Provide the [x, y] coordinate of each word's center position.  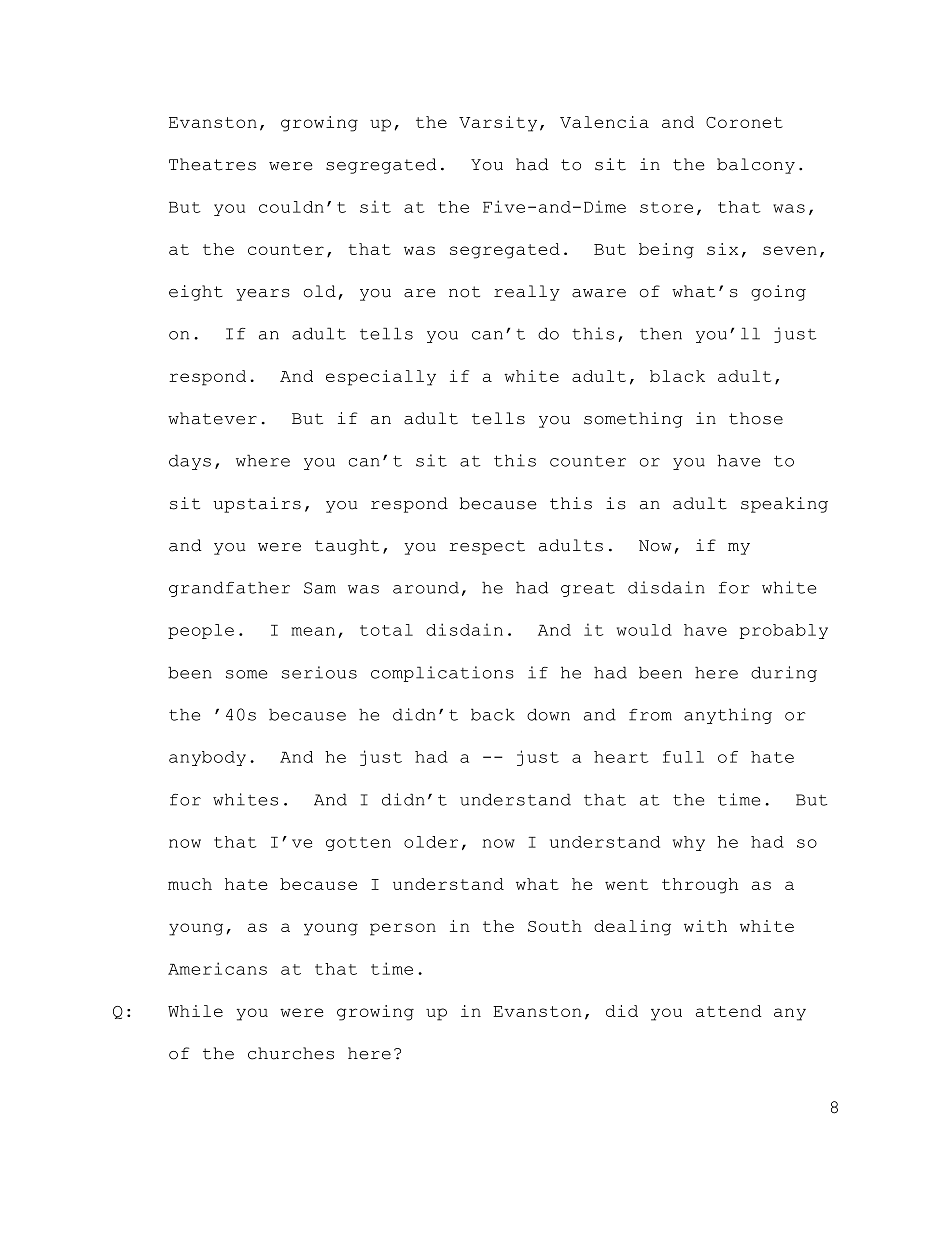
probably [784, 631]
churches [291, 1053]
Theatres [212, 164]
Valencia [604, 122]
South [555, 926]
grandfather [229, 589]
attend [729, 1011]
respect [487, 547]
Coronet [744, 122]
